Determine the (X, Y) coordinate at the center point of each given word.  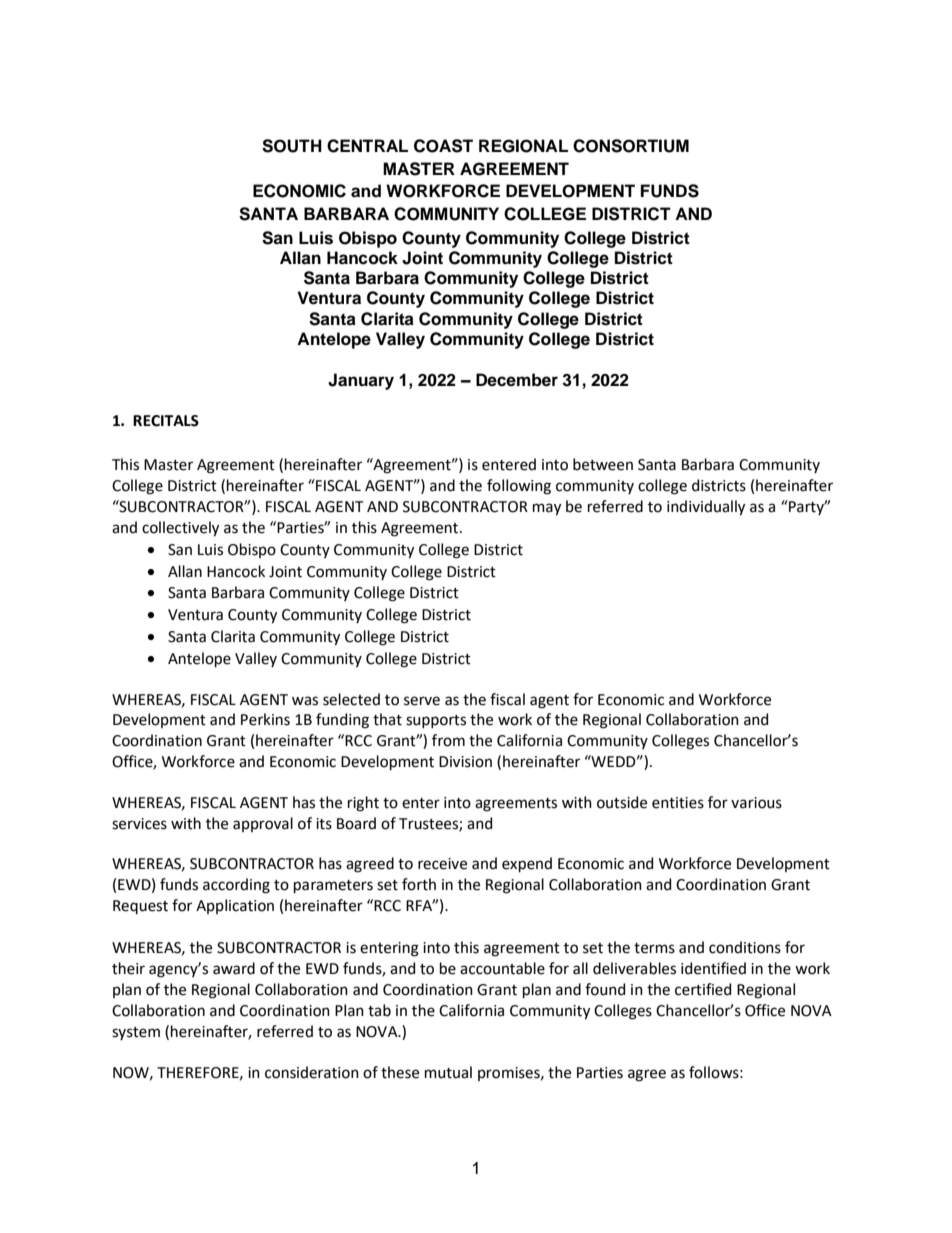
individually (706, 508)
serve (422, 701)
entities (678, 803)
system (136, 1033)
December (517, 380)
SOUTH (292, 146)
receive (442, 864)
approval (263, 824)
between (603, 464)
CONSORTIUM (631, 146)
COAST (443, 146)
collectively (180, 529)
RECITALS (166, 421)
